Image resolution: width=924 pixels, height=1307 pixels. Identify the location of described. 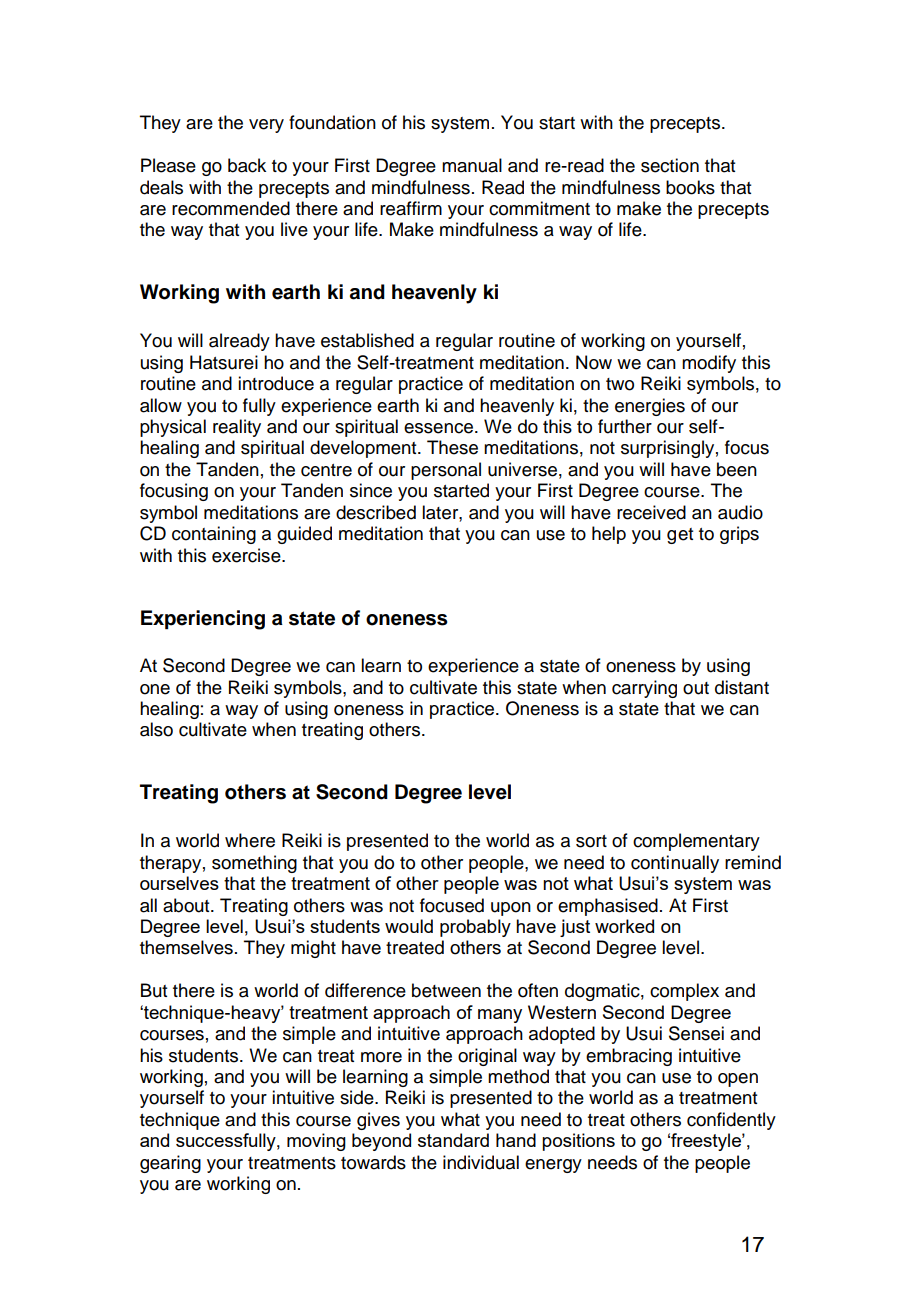
(376, 512).
